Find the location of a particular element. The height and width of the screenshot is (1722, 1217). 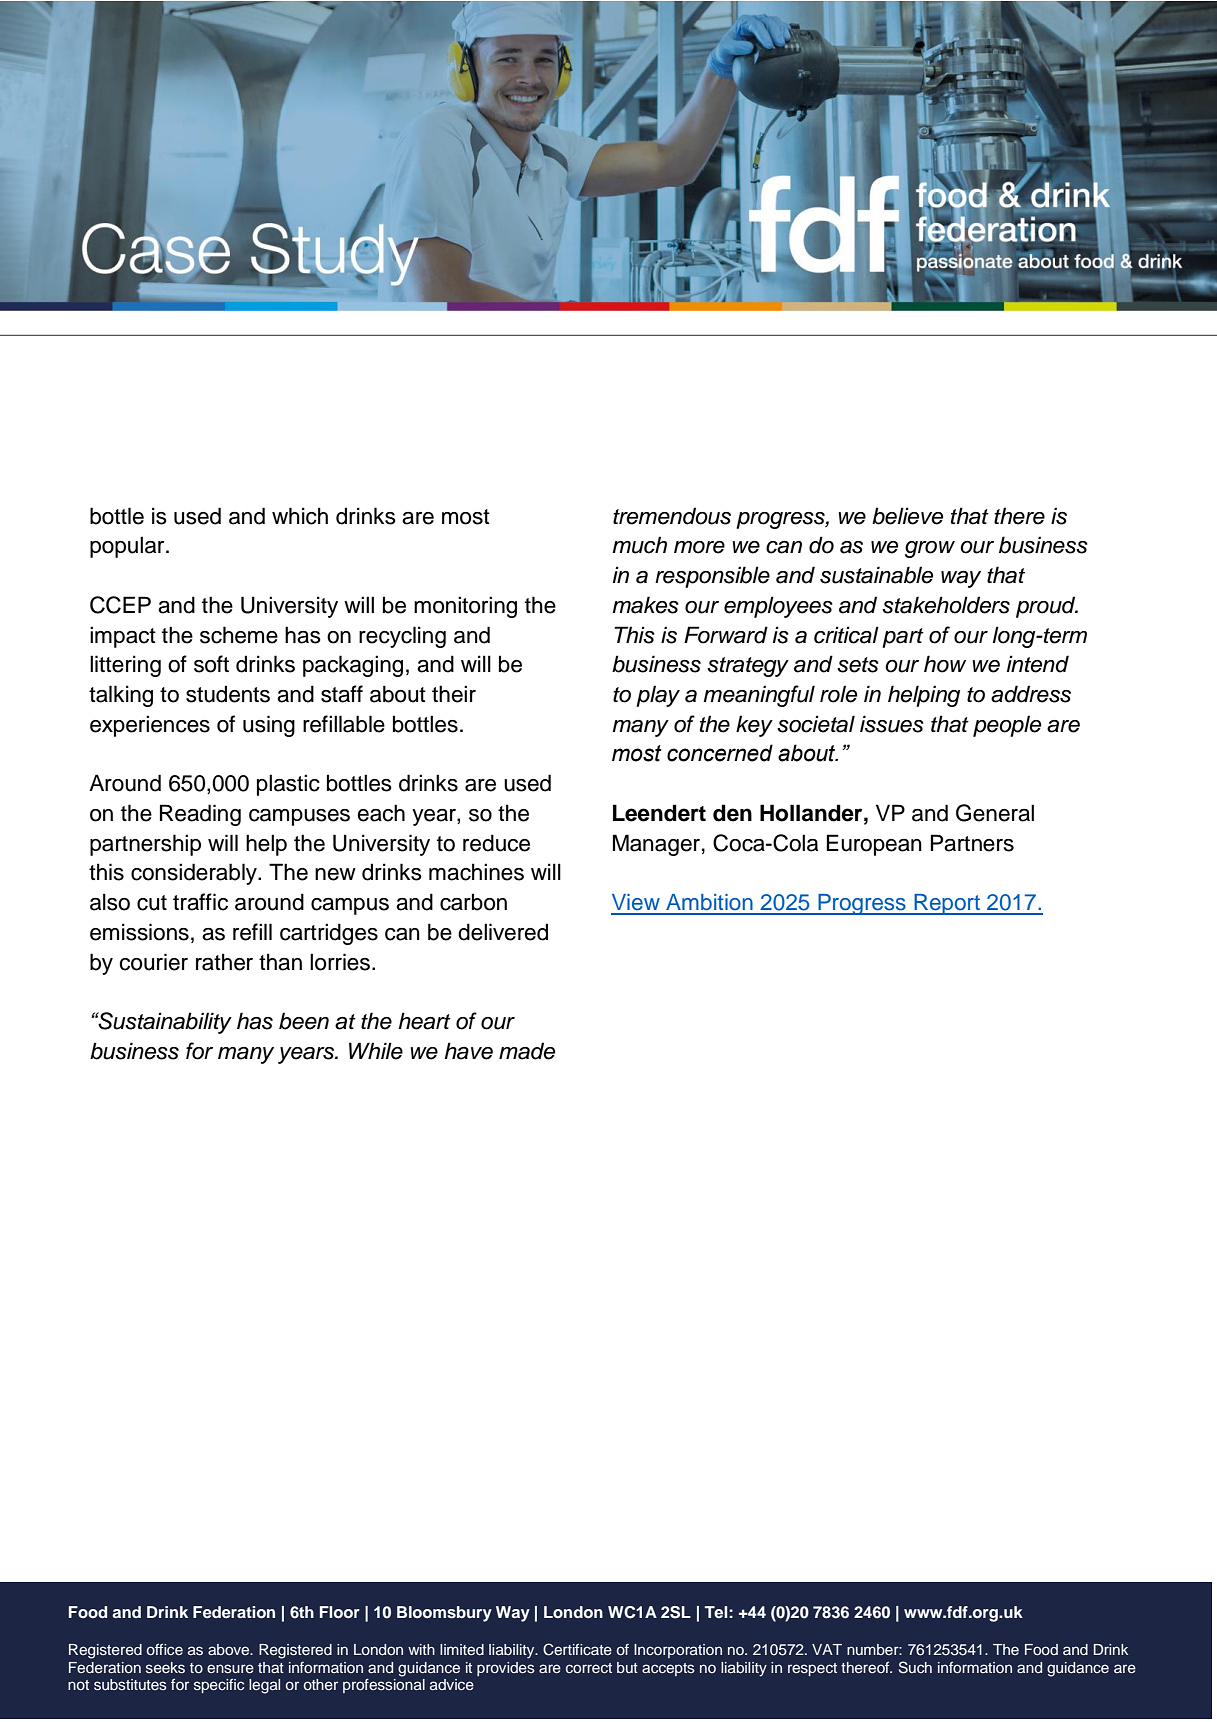

European is located at coordinates (874, 845).
